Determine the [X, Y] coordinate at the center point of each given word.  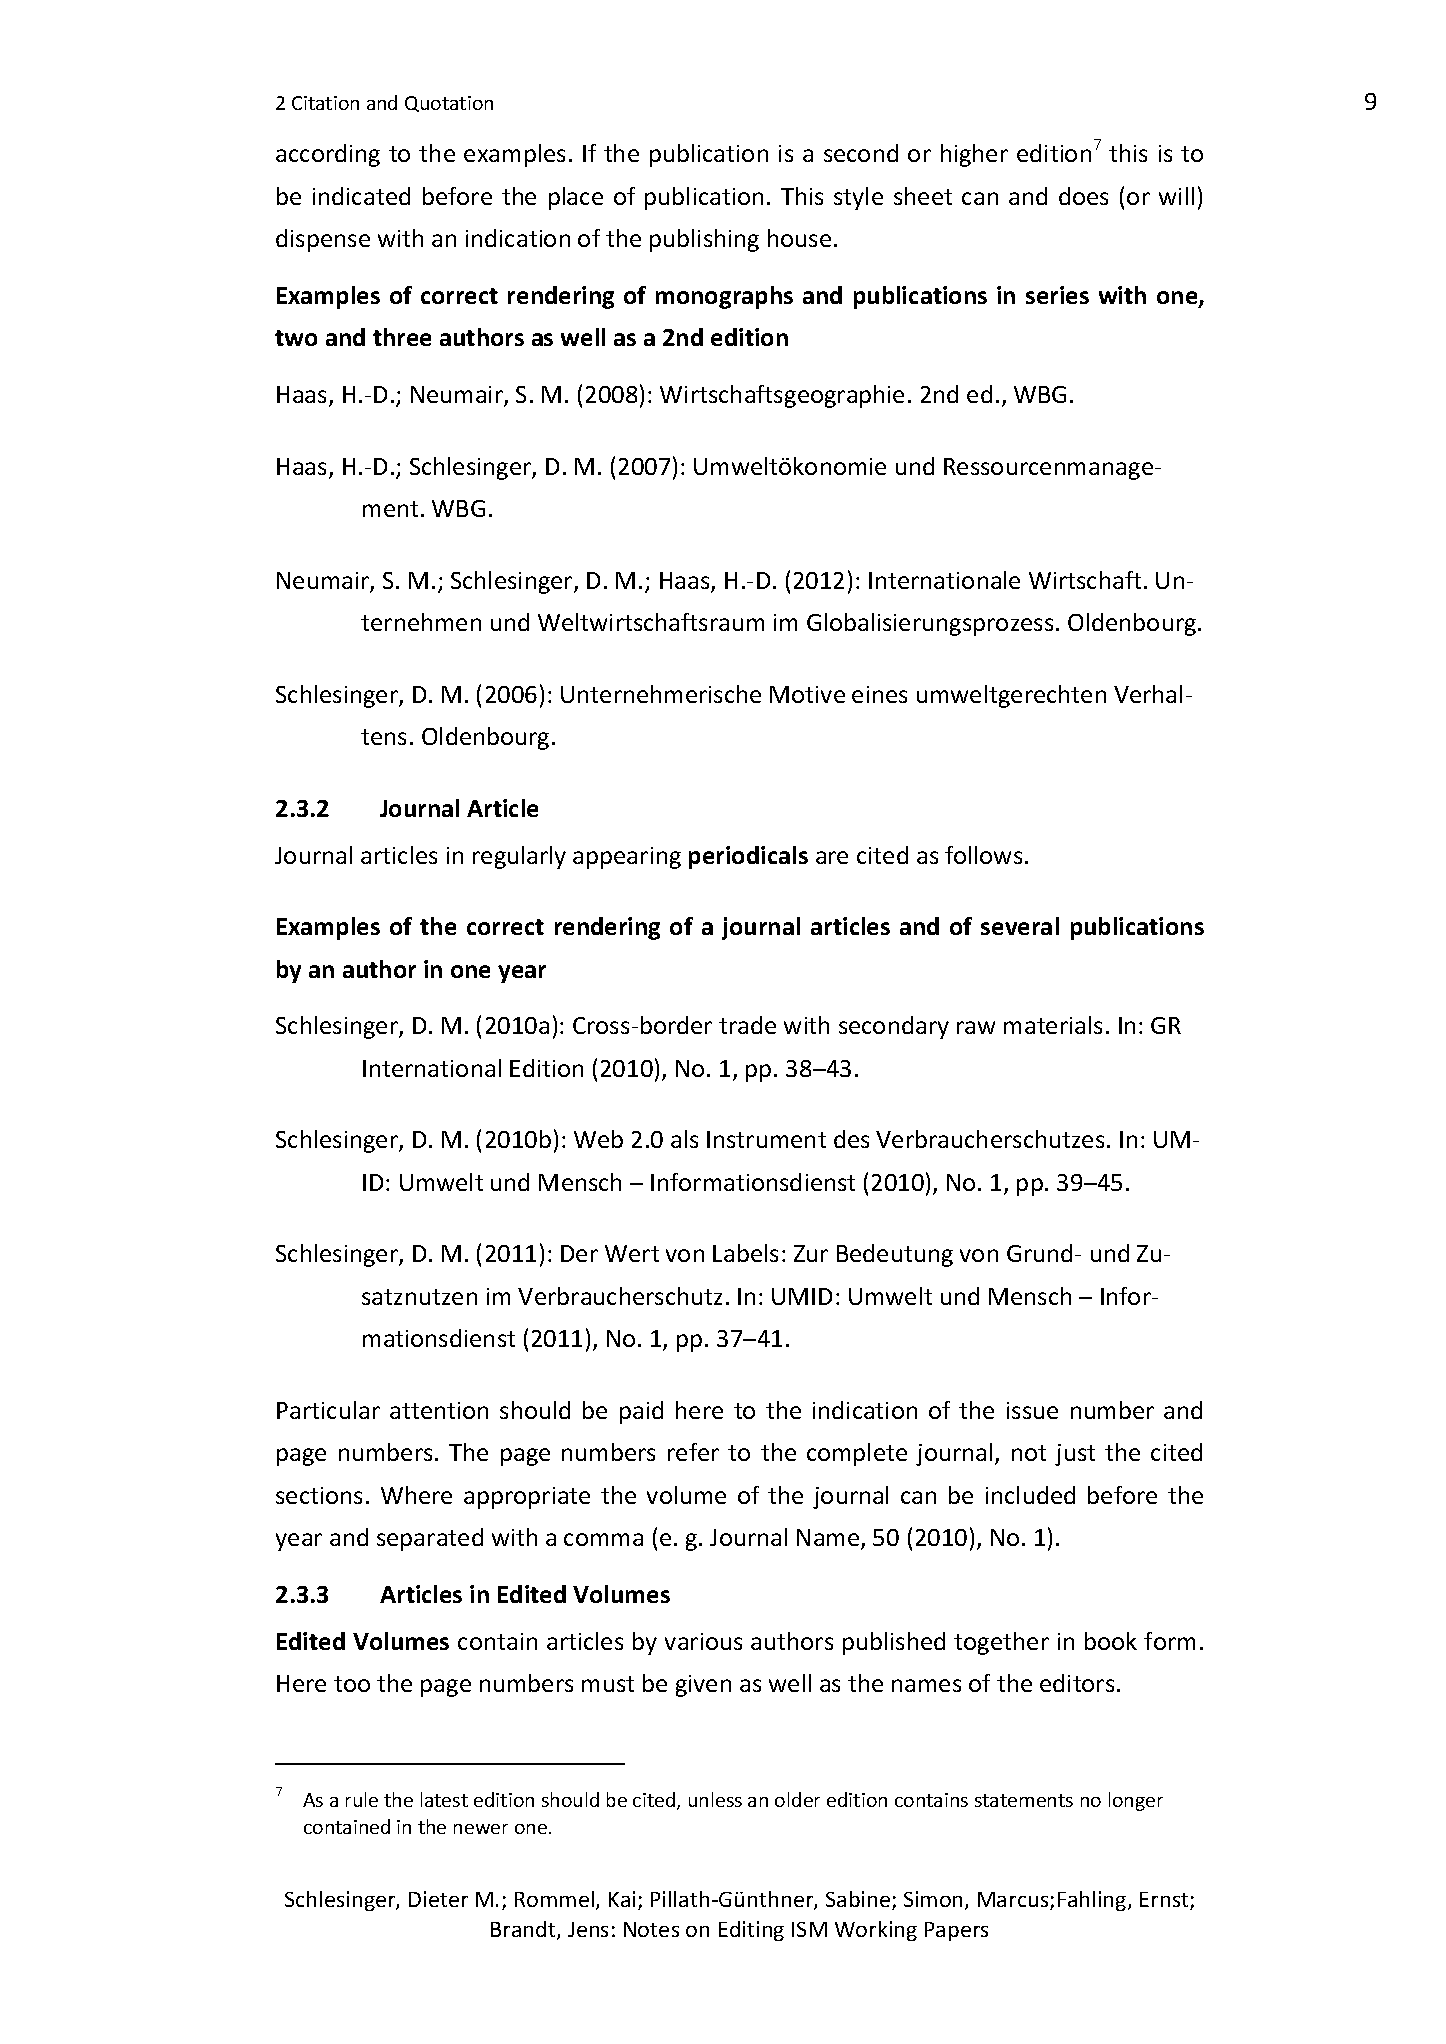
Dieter [438, 1899]
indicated [361, 196]
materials [1053, 1025]
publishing [704, 240]
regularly [519, 857]
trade [747, 1025]
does [1083, 196]
